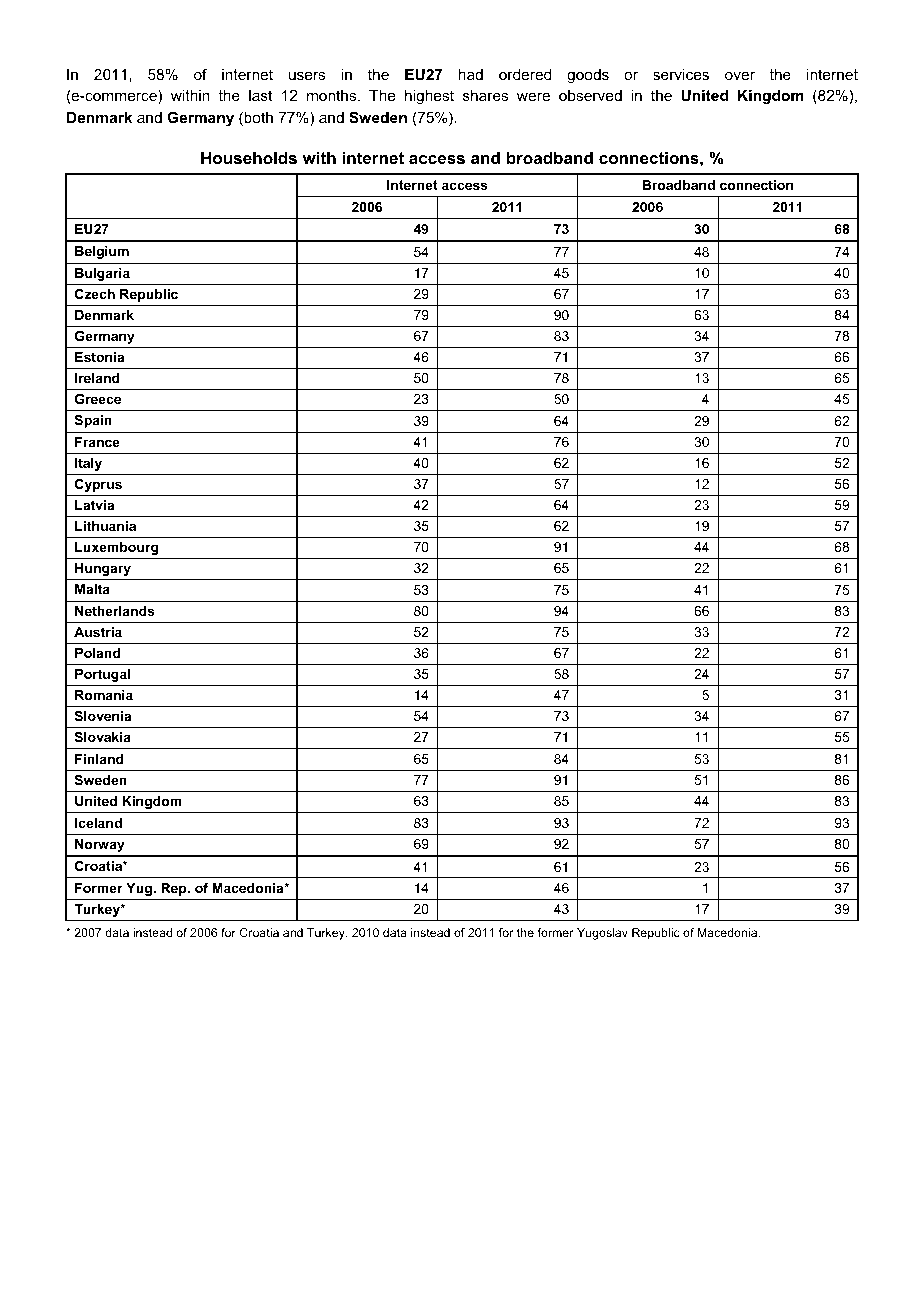 The width and height of the image is (924, 1308). What do you see at coordinates (99, 759) in the image?
I see `Finland` at bounding box center [99, 759].
